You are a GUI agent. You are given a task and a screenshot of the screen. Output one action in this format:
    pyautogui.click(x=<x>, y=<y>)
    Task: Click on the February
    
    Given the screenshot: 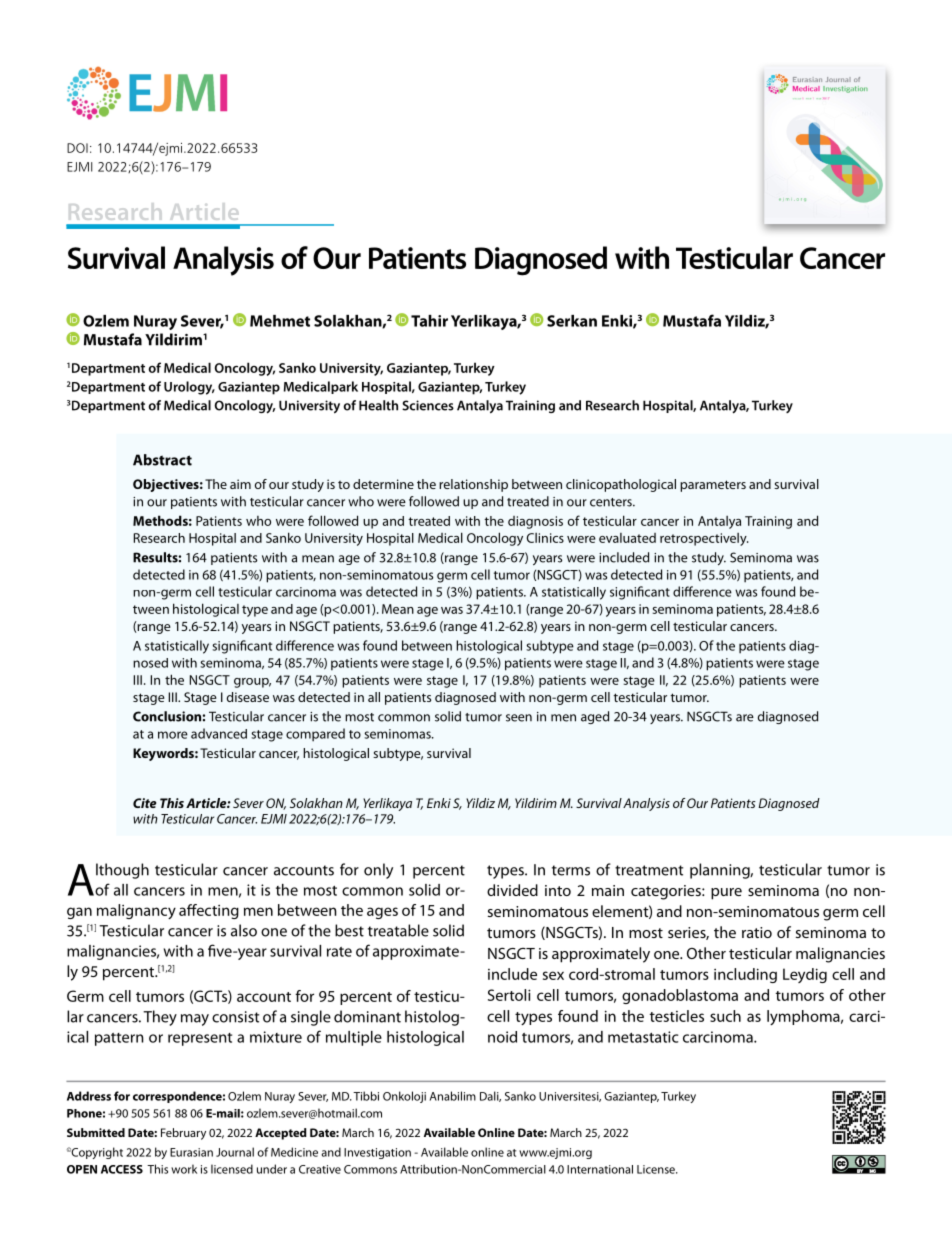 What is the action you would take?
    pyautogui.click(x=183, y=1134)
